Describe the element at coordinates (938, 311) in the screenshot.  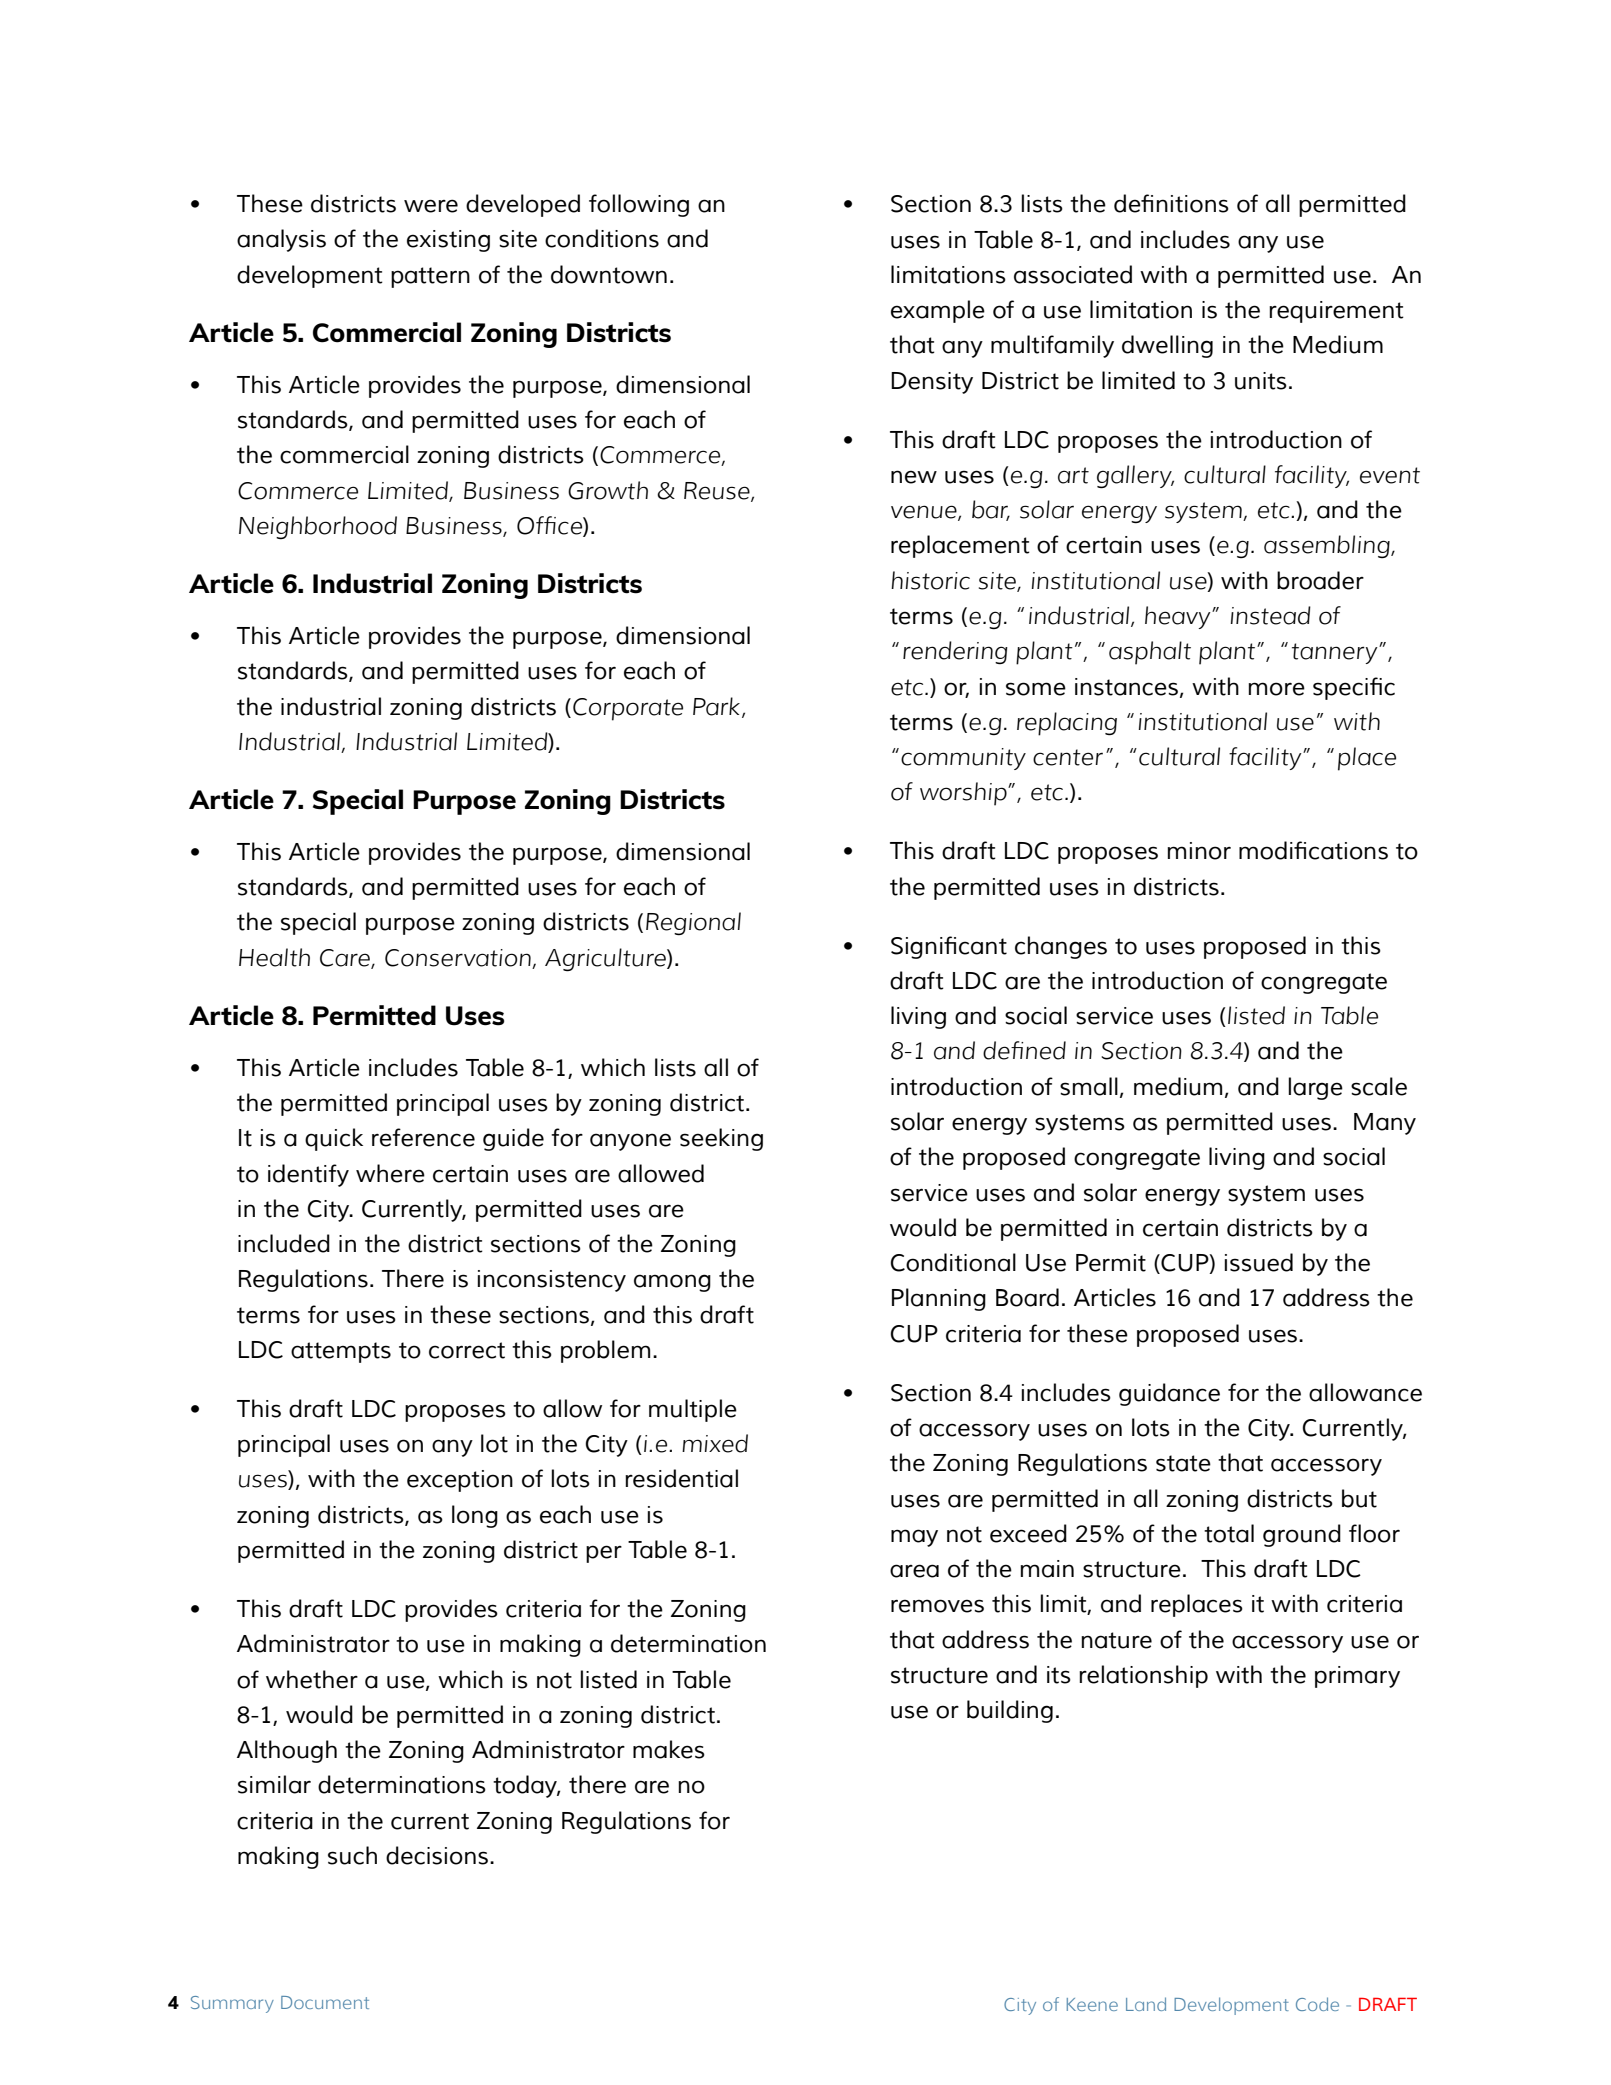
I see `example` at that location.
